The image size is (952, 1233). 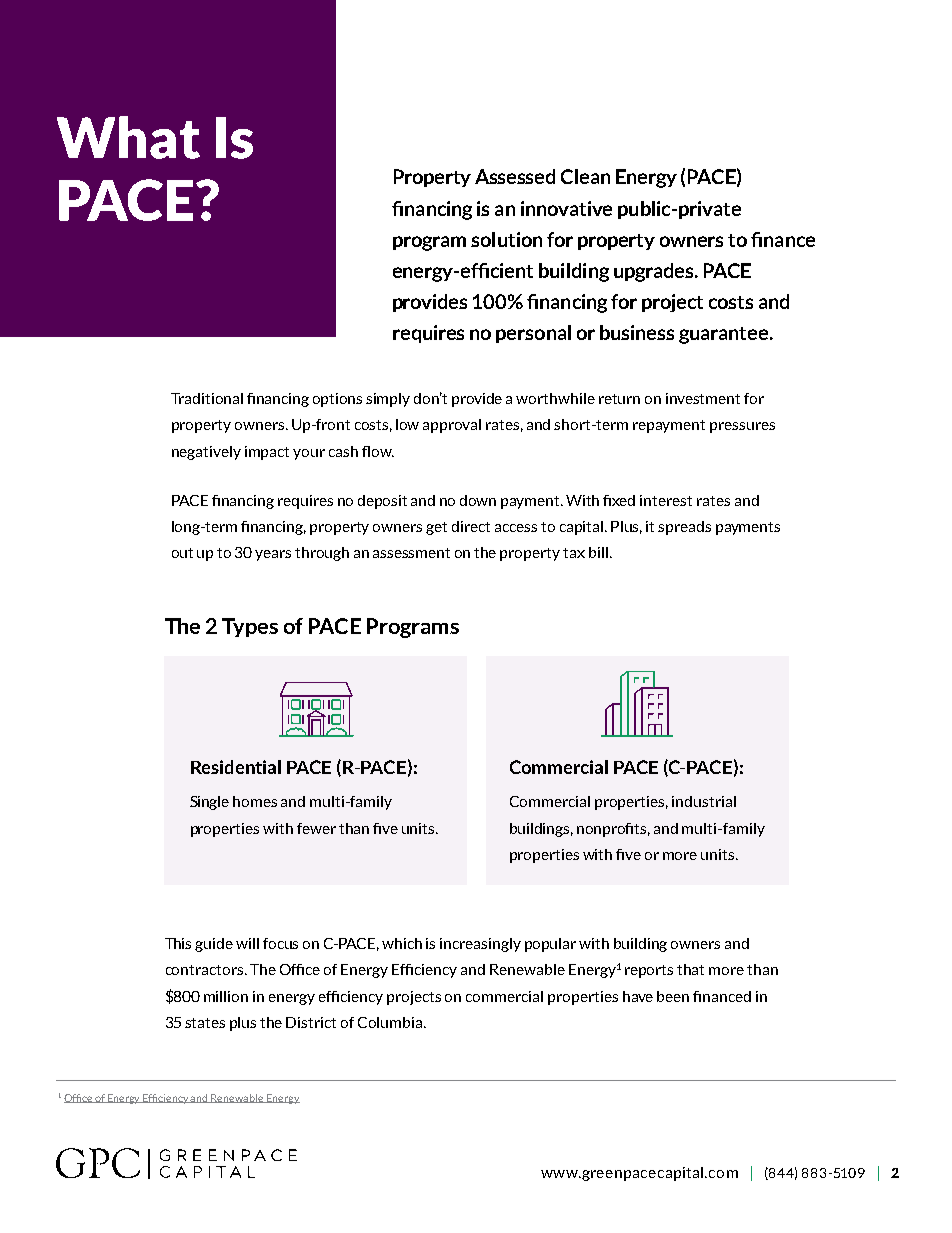 What do you see at coordinates (250, 627) in the document?
I see `Types` at bounding box center [250, 627].
